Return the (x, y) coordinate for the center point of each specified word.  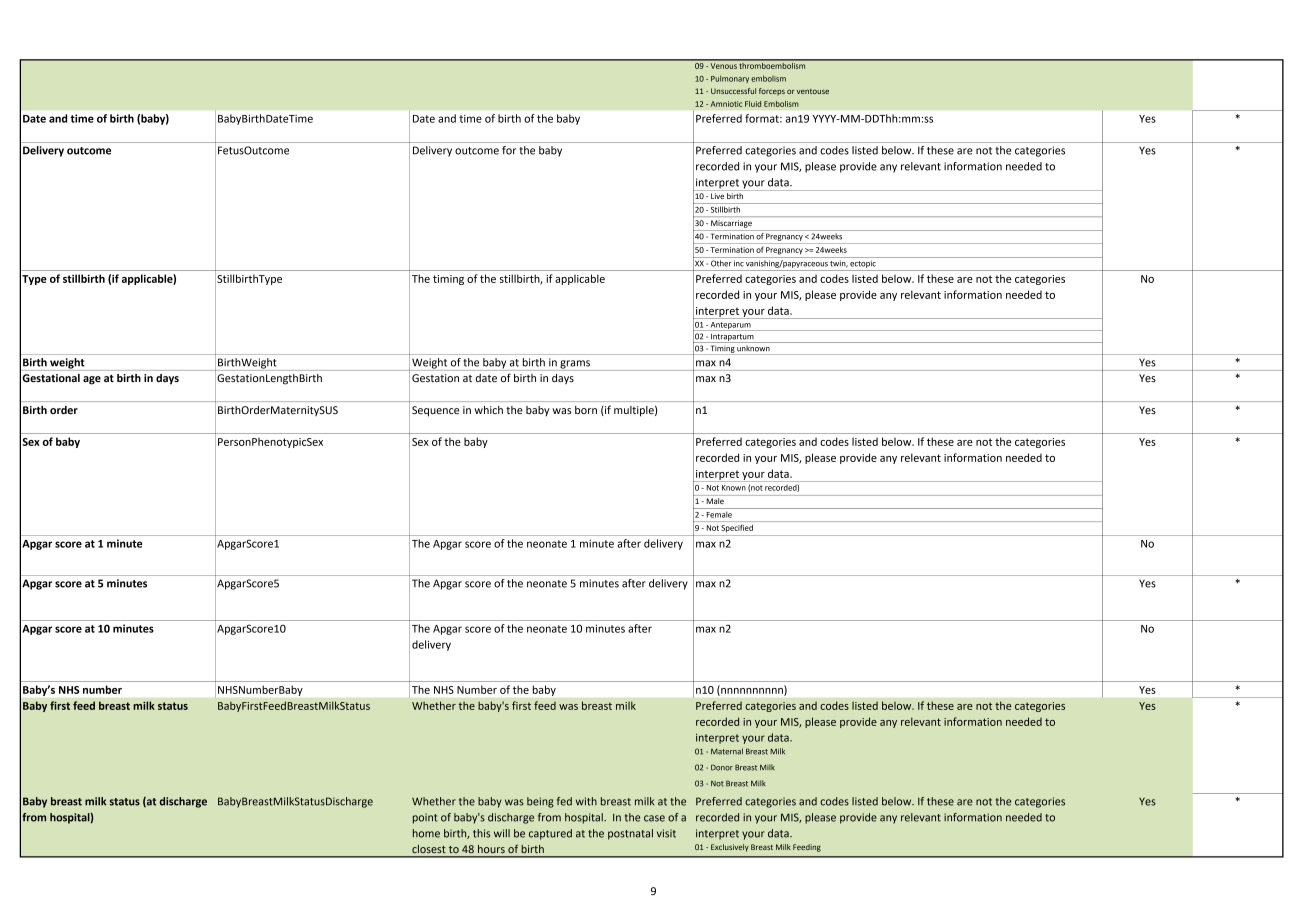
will (502, 833)
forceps (772, 92)
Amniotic (726, 104)
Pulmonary (730, 79)
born (586, 410)
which (489, 410)
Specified (737, 528)
